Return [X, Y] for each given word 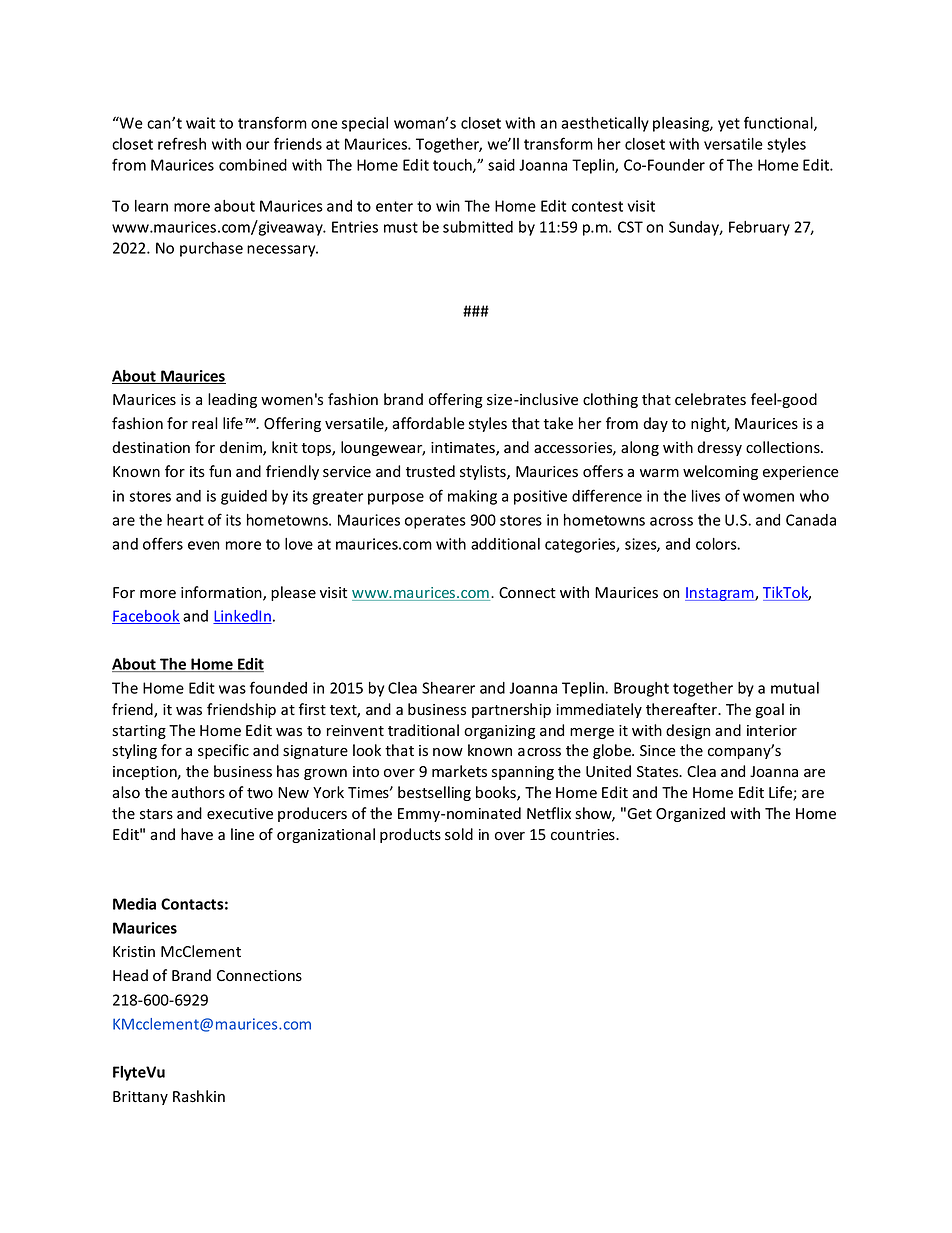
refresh [182, 143]
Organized [690, 814]
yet [729, 125]
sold [459, 834]
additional [505, 544]
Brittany [140, 1098]
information [222, 593]
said [501, 165]
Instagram [720, 594]
